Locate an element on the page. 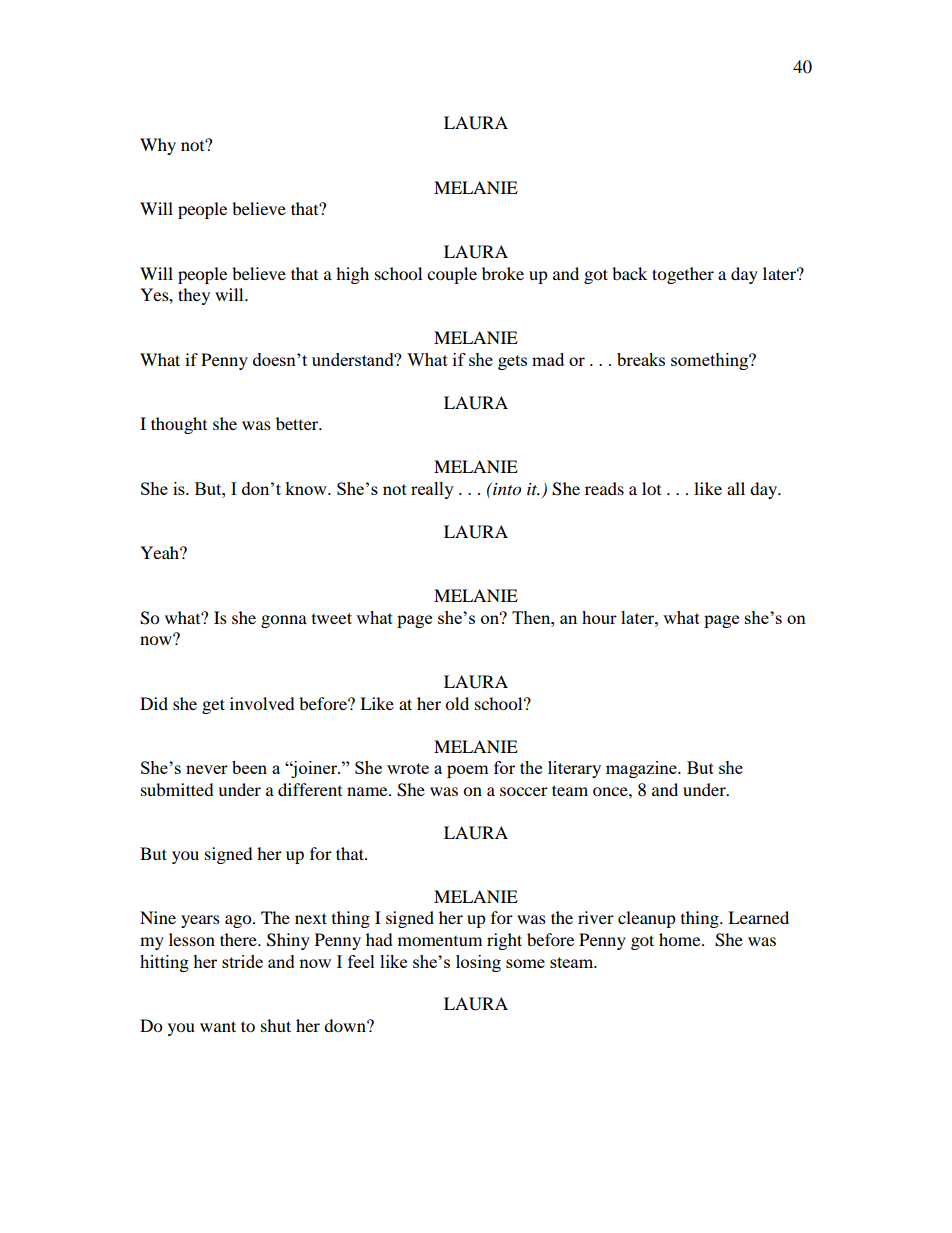 Image resolution: width=952 pixels, height=1233 pixels. lot is located at coordinates (651, 488).
